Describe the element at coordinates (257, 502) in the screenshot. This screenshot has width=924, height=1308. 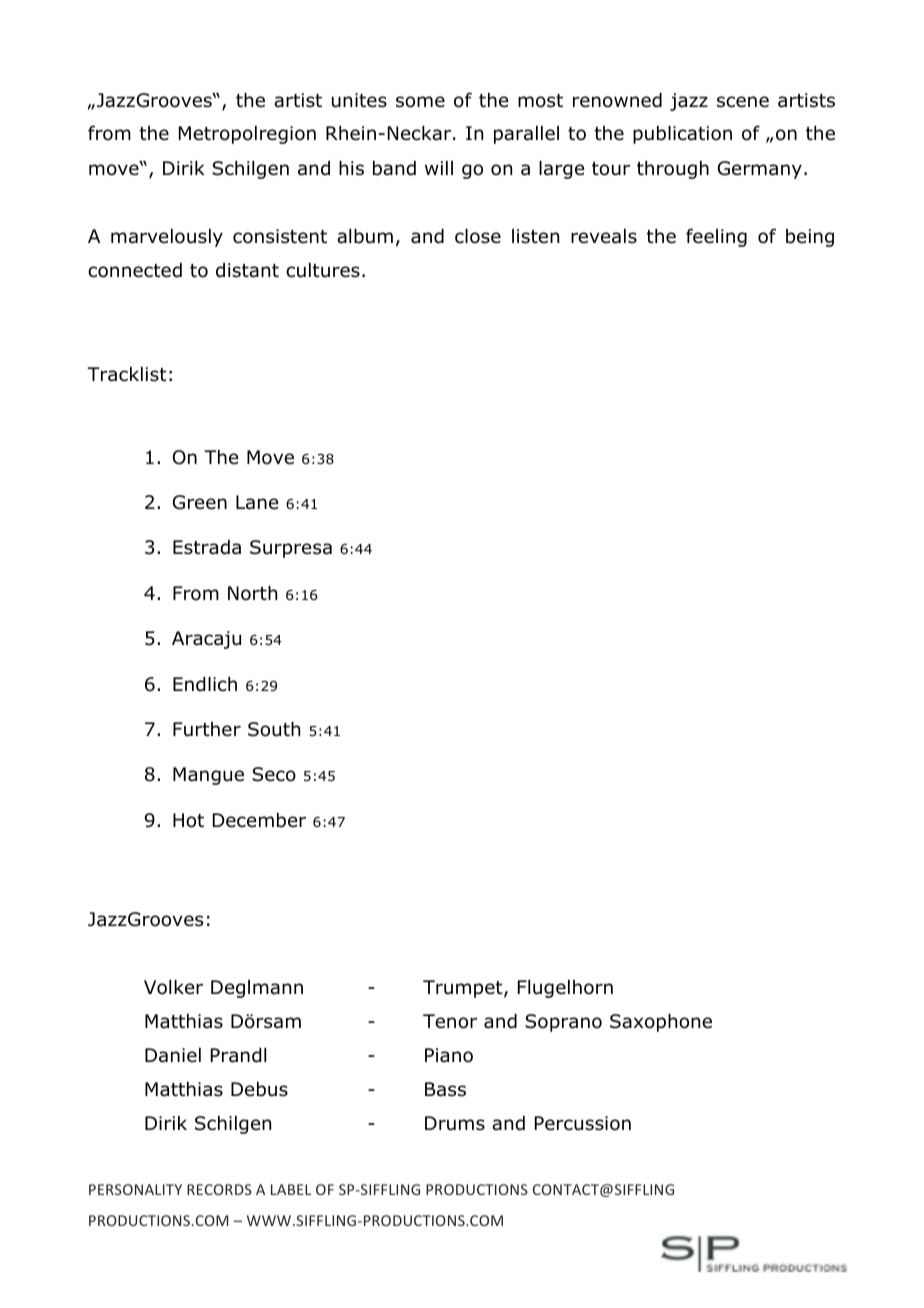
I see `Lane` at that location.
